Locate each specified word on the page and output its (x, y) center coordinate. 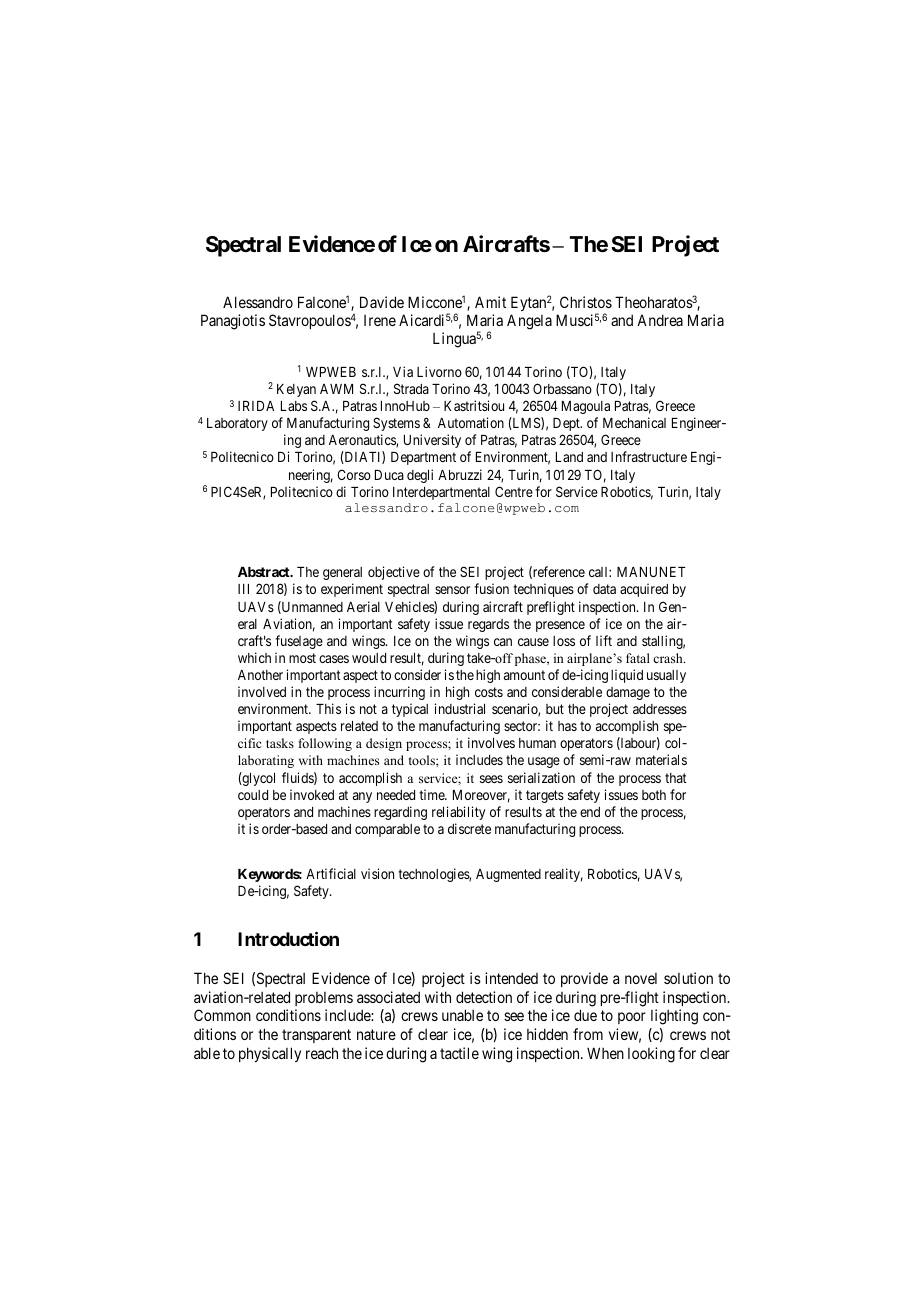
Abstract (265, 572)
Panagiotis (233, 322)
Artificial (331, 873)
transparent (316, 1036)
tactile (459, 1053)
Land (569, 457)
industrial (460, 708)
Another (260, 675)
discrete (469, 828)
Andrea (660, 320)
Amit (490, 302)
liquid (627, 676)
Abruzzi (460, 474)
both (654, 795)
